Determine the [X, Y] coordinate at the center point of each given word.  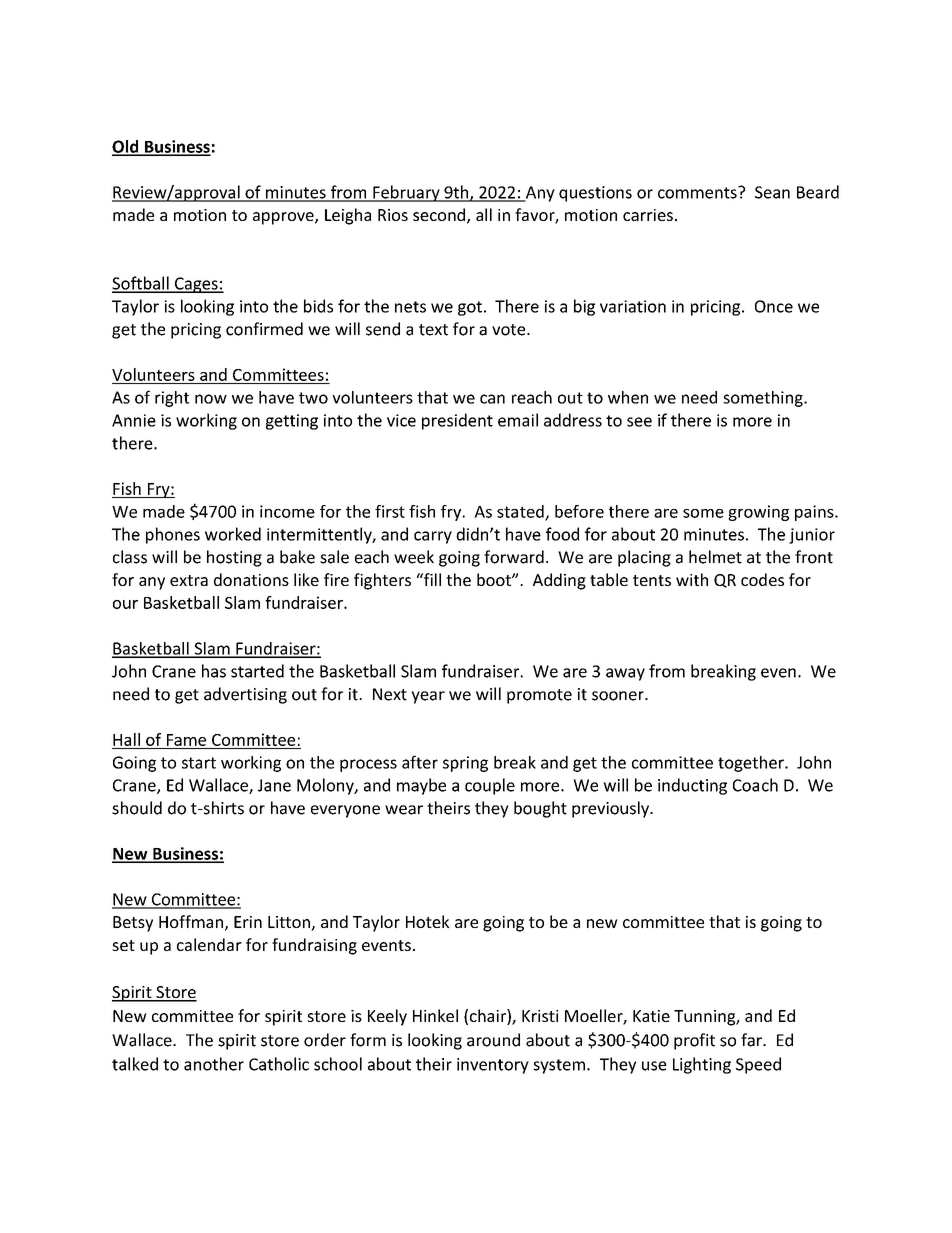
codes [762, 579]
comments [698, 192]
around [493, 1040]
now [211, 399]
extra [189, 580]
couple [490, 786]
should [137, 808]
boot [495, 579]
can [492, 399]
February [406, 193]
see [639, 422]
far [752, 1040]
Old [126, 147]
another [214, 1064]
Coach [755, 785]
